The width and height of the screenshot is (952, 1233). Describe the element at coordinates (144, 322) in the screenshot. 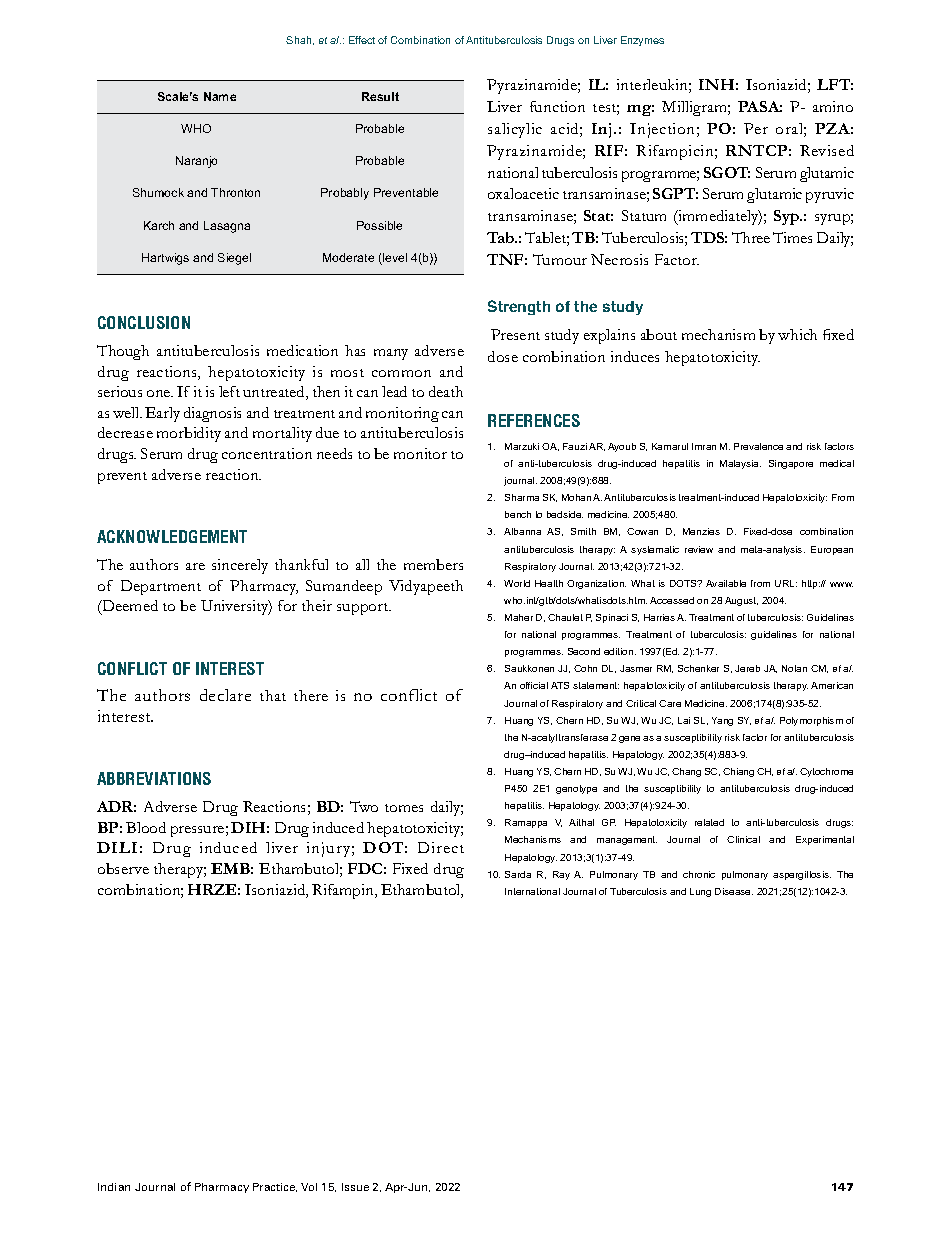

I see `CONCLUSION` at that location.
